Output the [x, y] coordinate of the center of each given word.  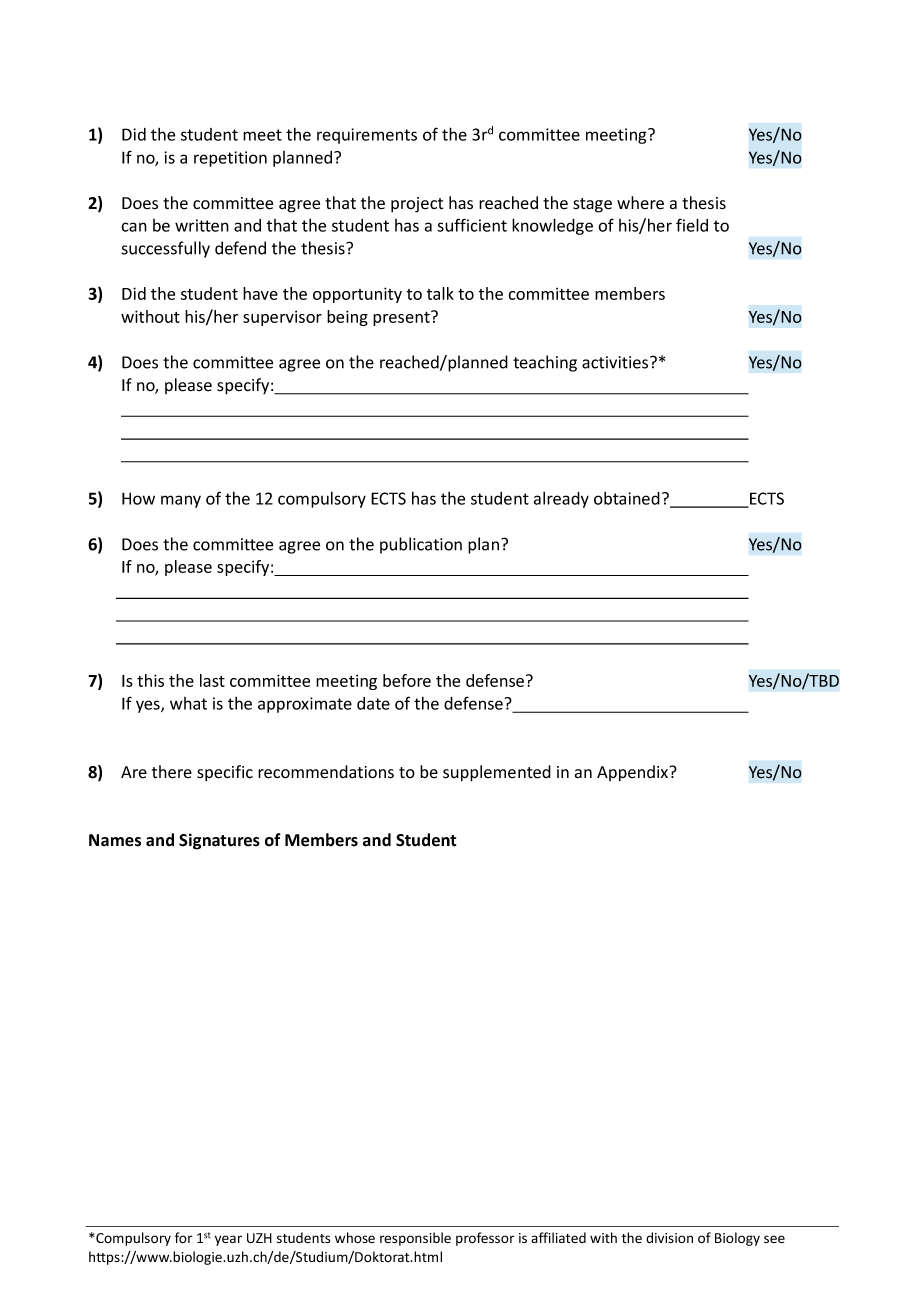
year [228, 1240]
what [188, 703]
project [417, 205]
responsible [415, 1239]
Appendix [632, 773]
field [692, 225]
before [407, 680]
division [669, 1238]
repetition [230, 159]
